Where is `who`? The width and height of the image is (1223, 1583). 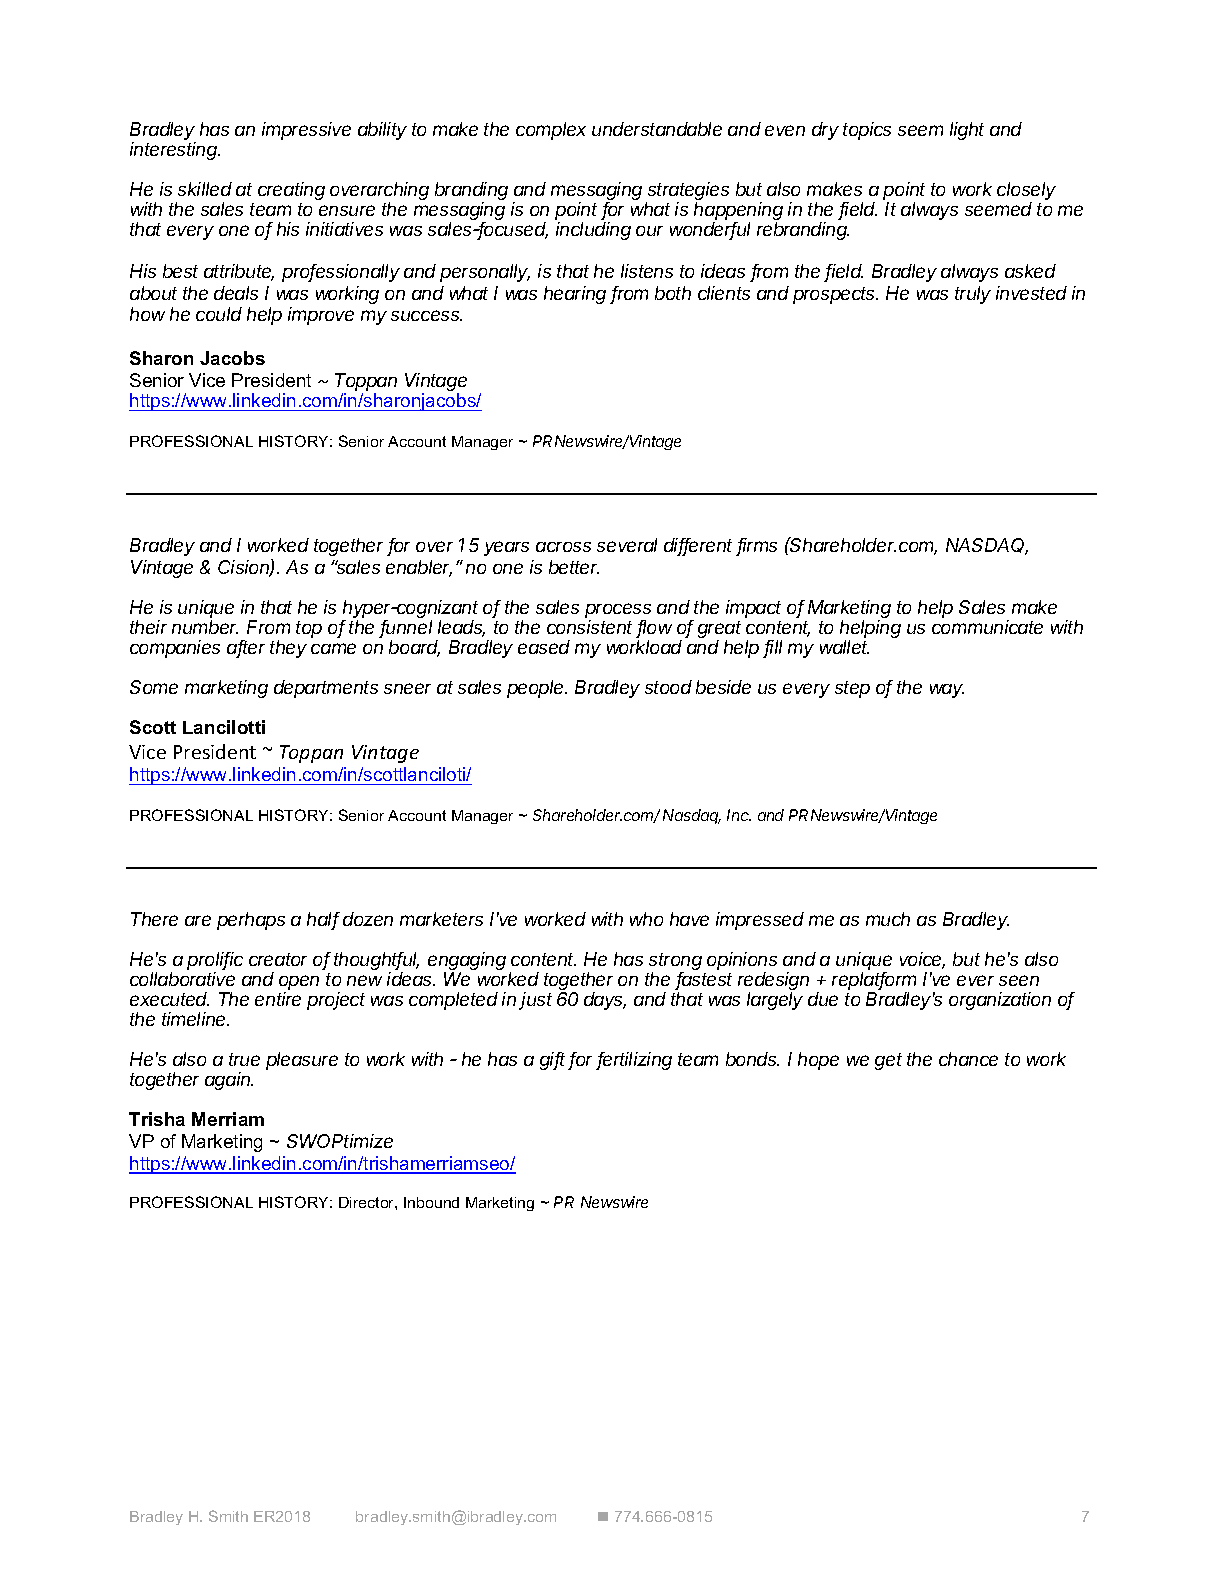 who is located at coordinates (646, 919).
